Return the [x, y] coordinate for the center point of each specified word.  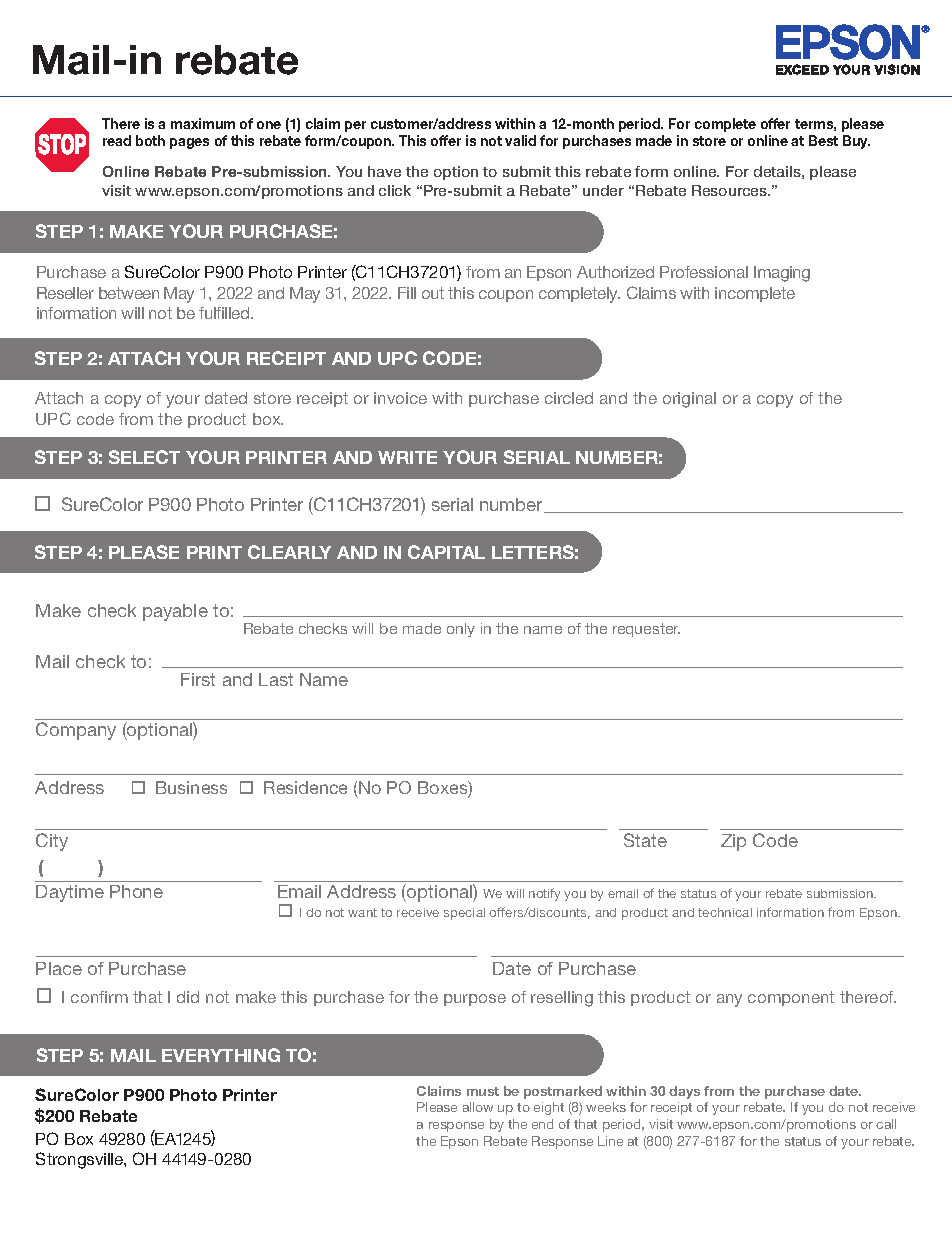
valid [520, 140]
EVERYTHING [221, 1055]
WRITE [407, 457]
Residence [305, 787]
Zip [733, 842]
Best [823, 140]
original [689, 400]
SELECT [144, 457]
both [150, 140]
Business [191, 787]
